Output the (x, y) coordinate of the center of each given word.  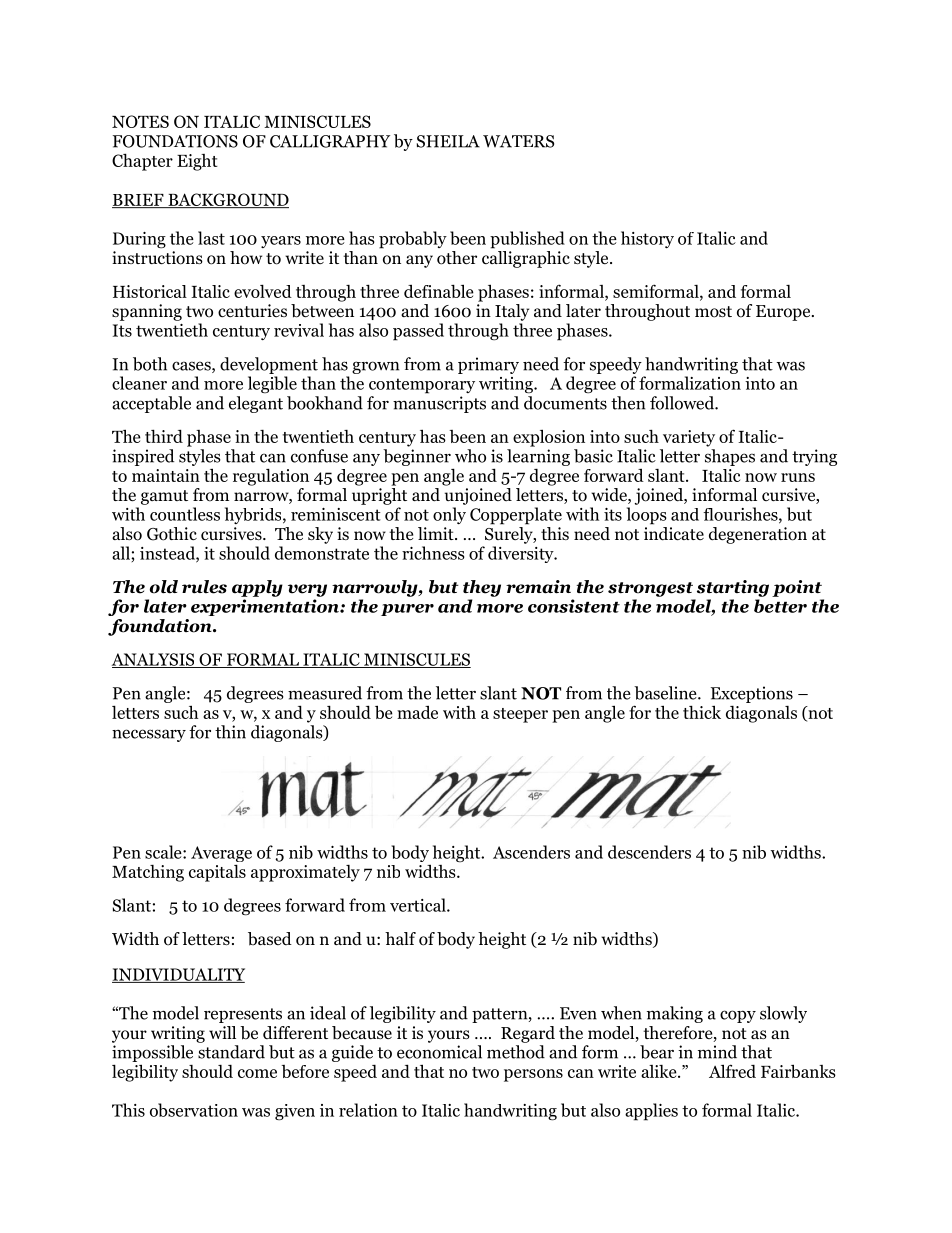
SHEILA (448, 141)
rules (204, 587)
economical (439, 1052)
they (482, 588)
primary (488, 365)
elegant (256, 404)
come (257, 1073)
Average (221, 855)
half (400, 938)
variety (689, 438)
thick (702, 712)
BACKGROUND (227, 200)
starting (733, 588)
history (647, 239)
